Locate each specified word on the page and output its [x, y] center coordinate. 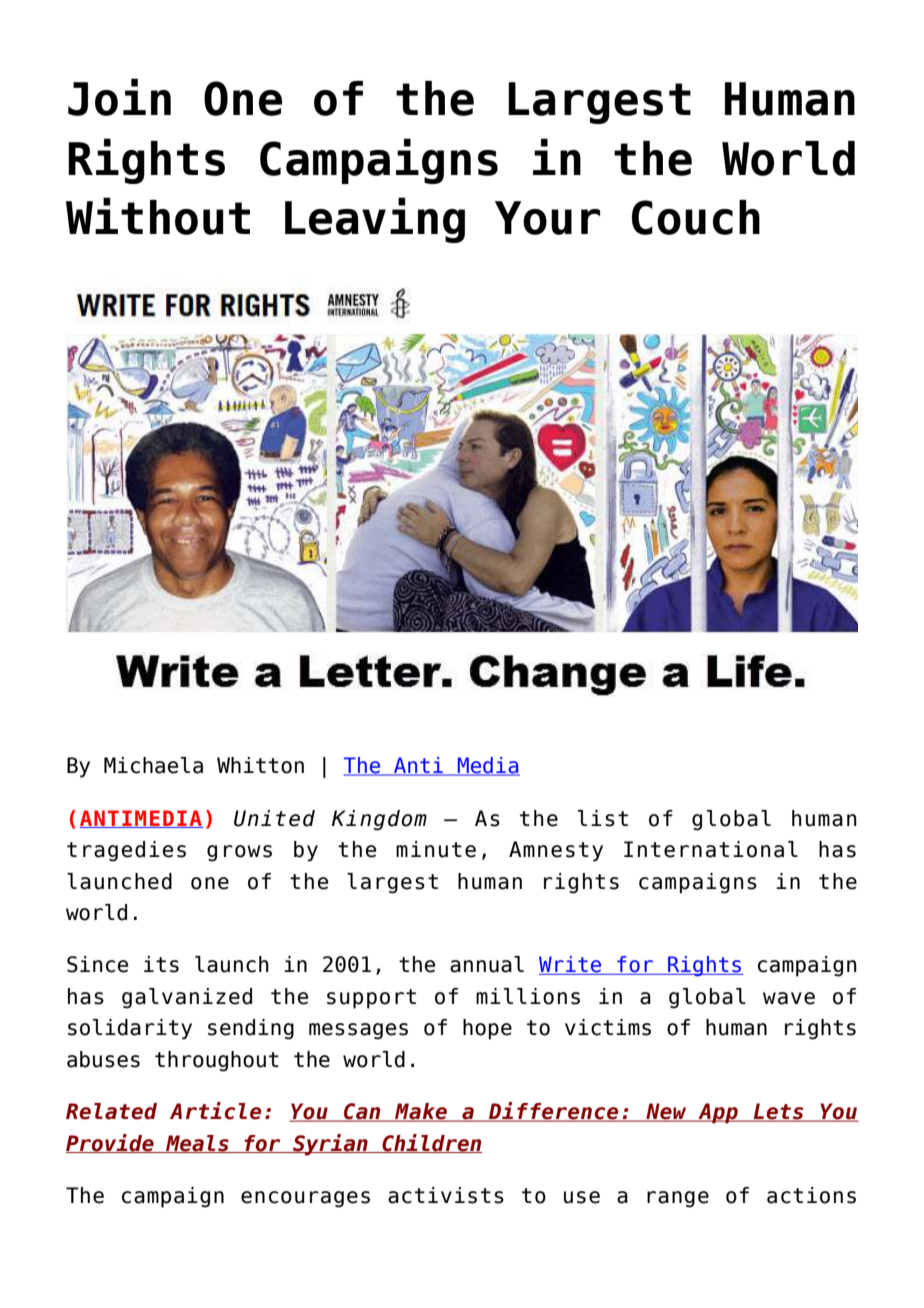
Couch [696, 217]
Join [119, 97]
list [603, 818]
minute [436, 849]
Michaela [153, 765]
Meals [197, 1144]
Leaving [375, 220]
